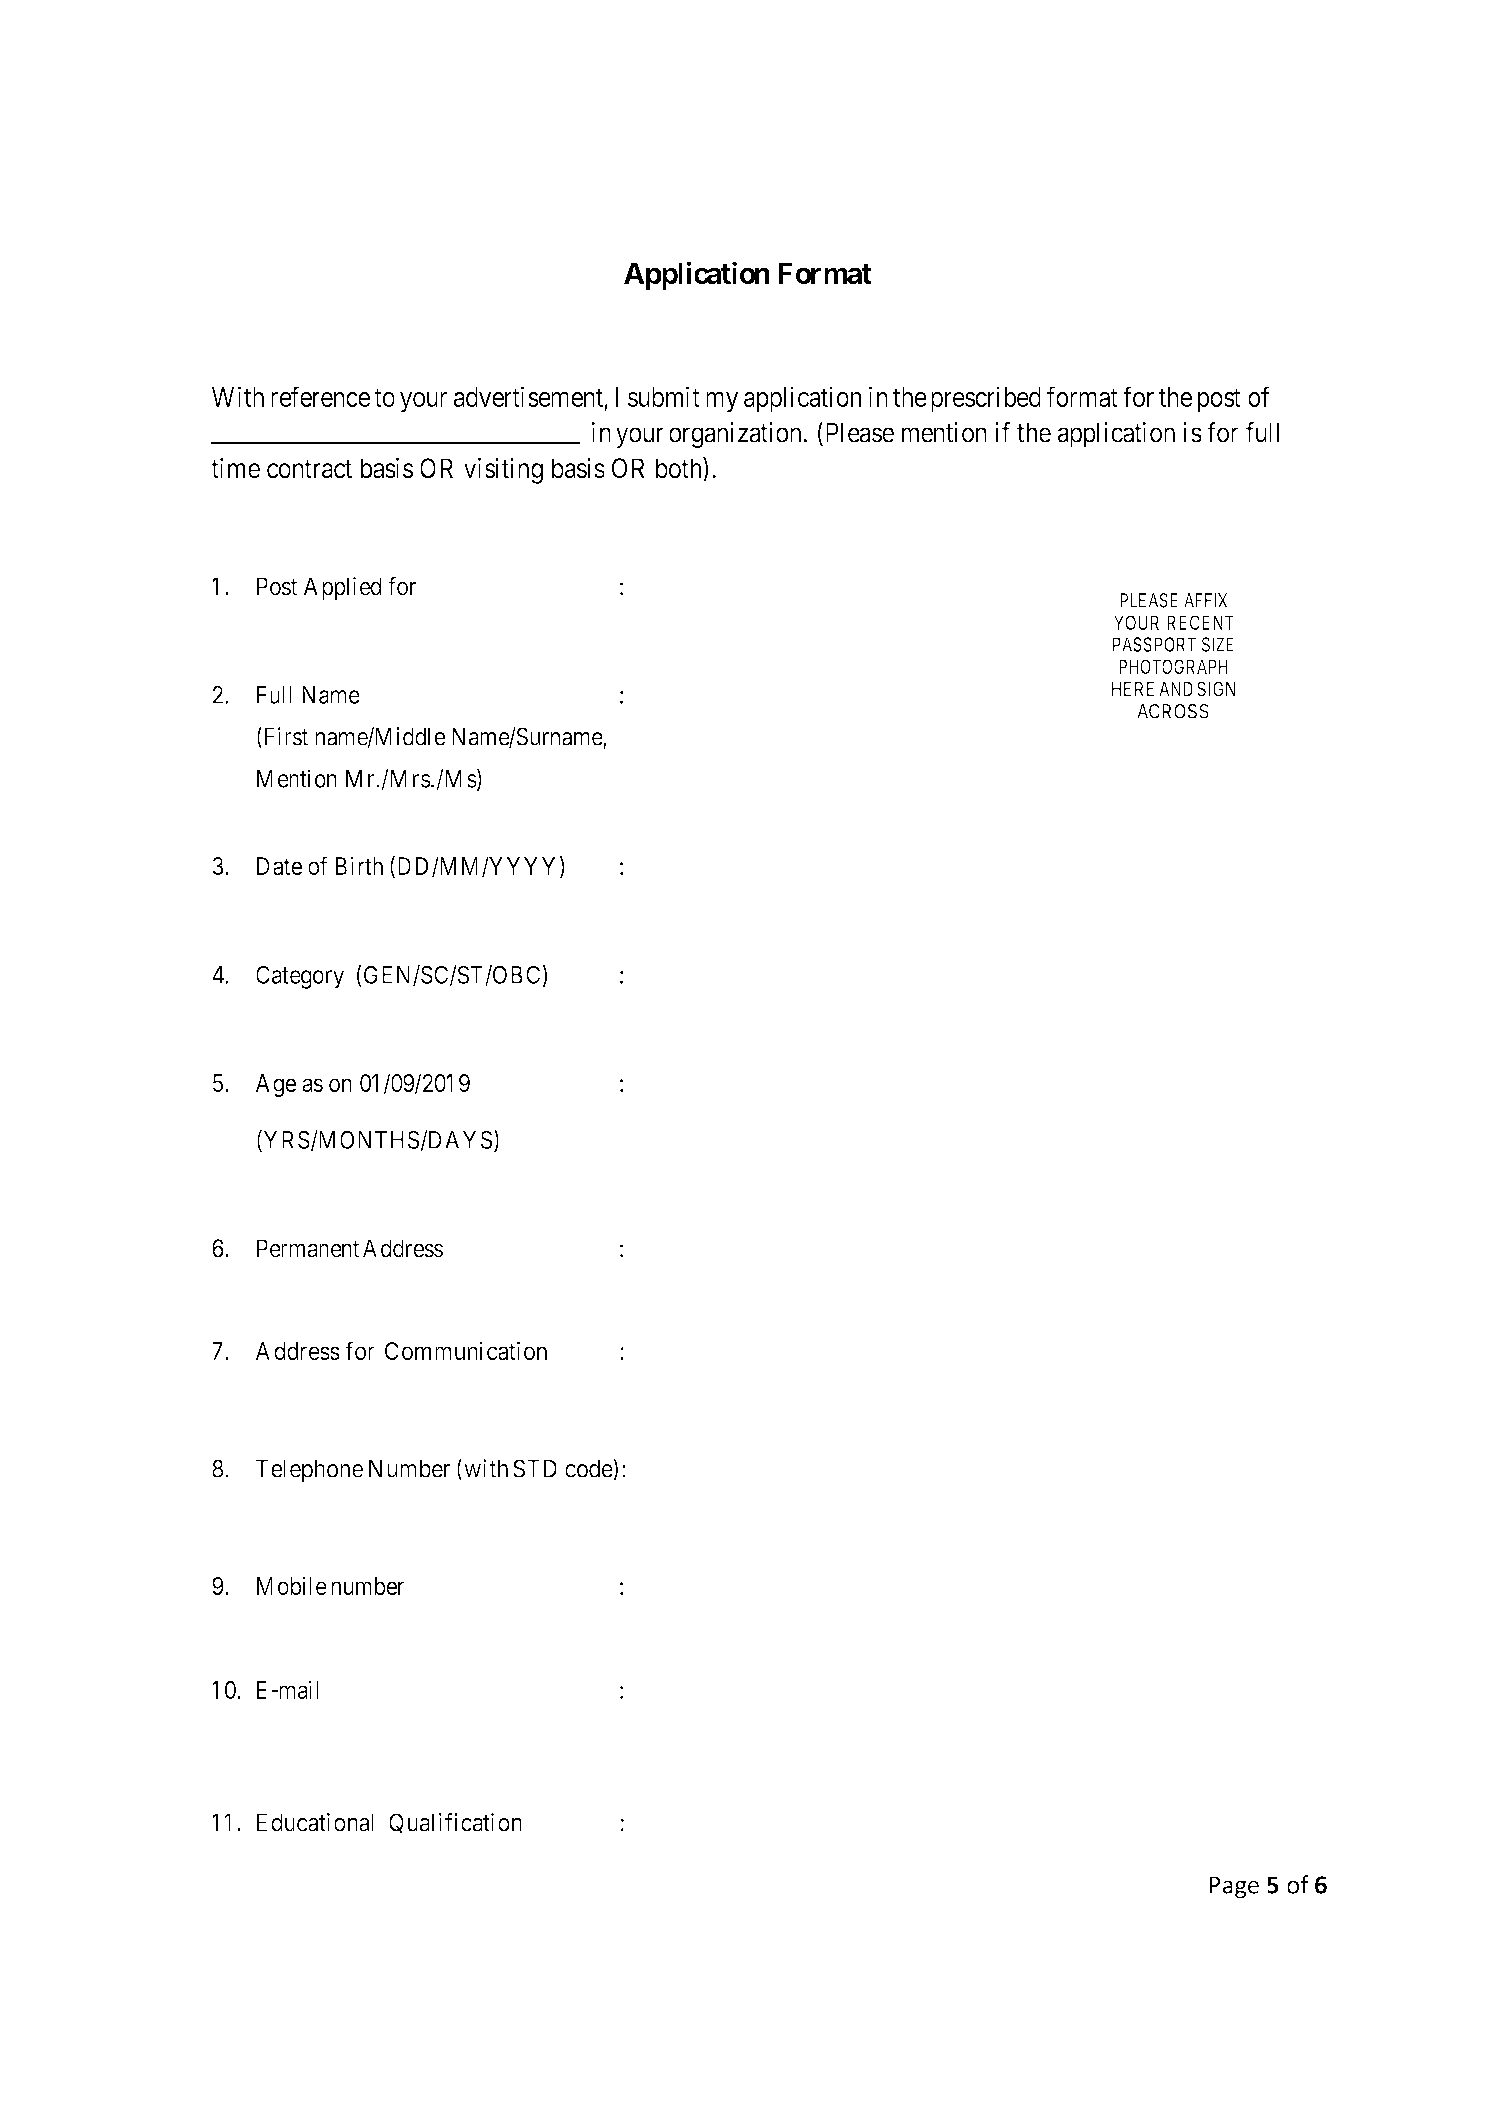 The image size is (1491, 2108). Describe the element at coordinates (300, 977) in the document. I see `Category` at that location.
